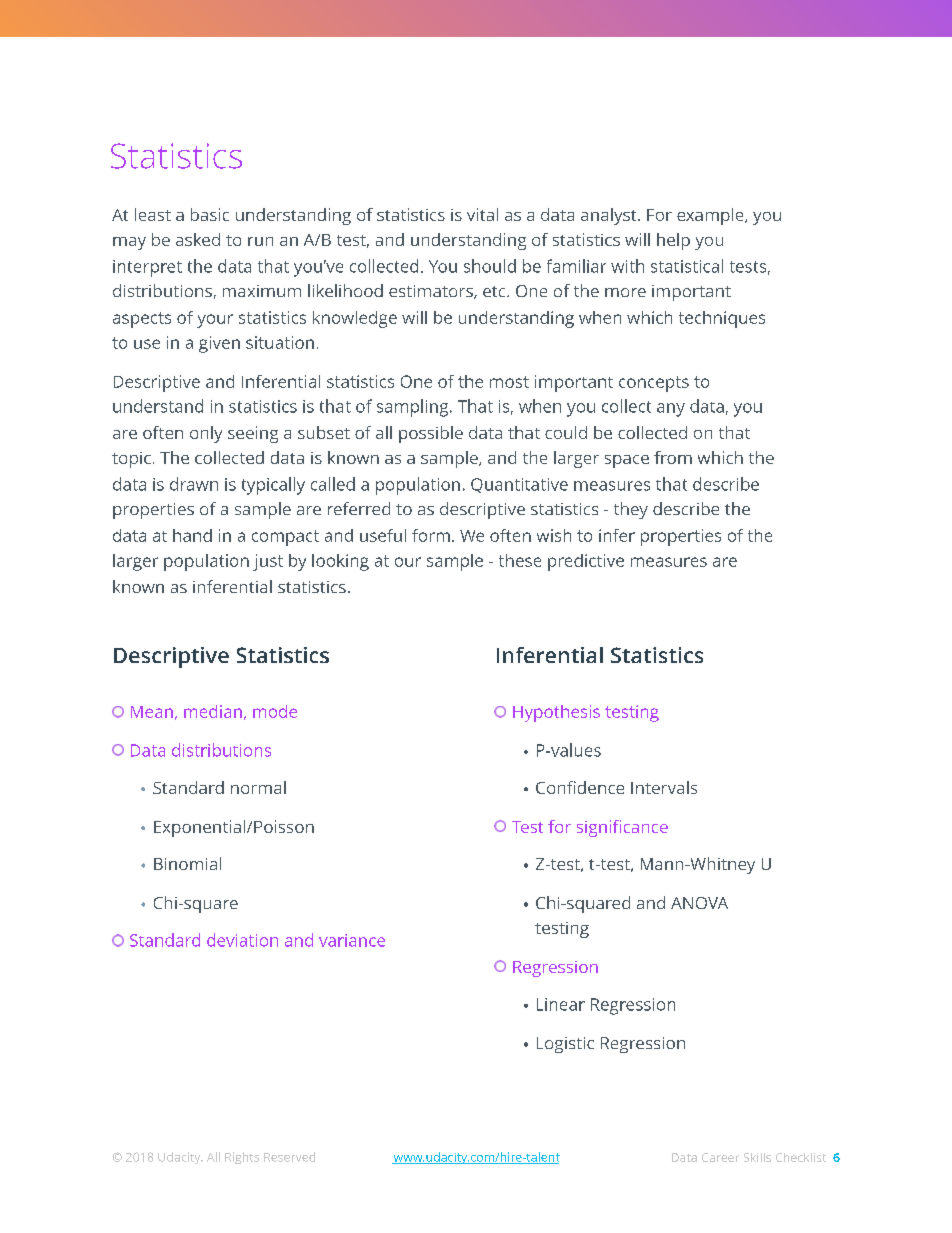 The width and height of the page is (952, 1233). What do you see at coordinates (711, 216) in the page?
I see `example` at bounding box center [711, 216].
